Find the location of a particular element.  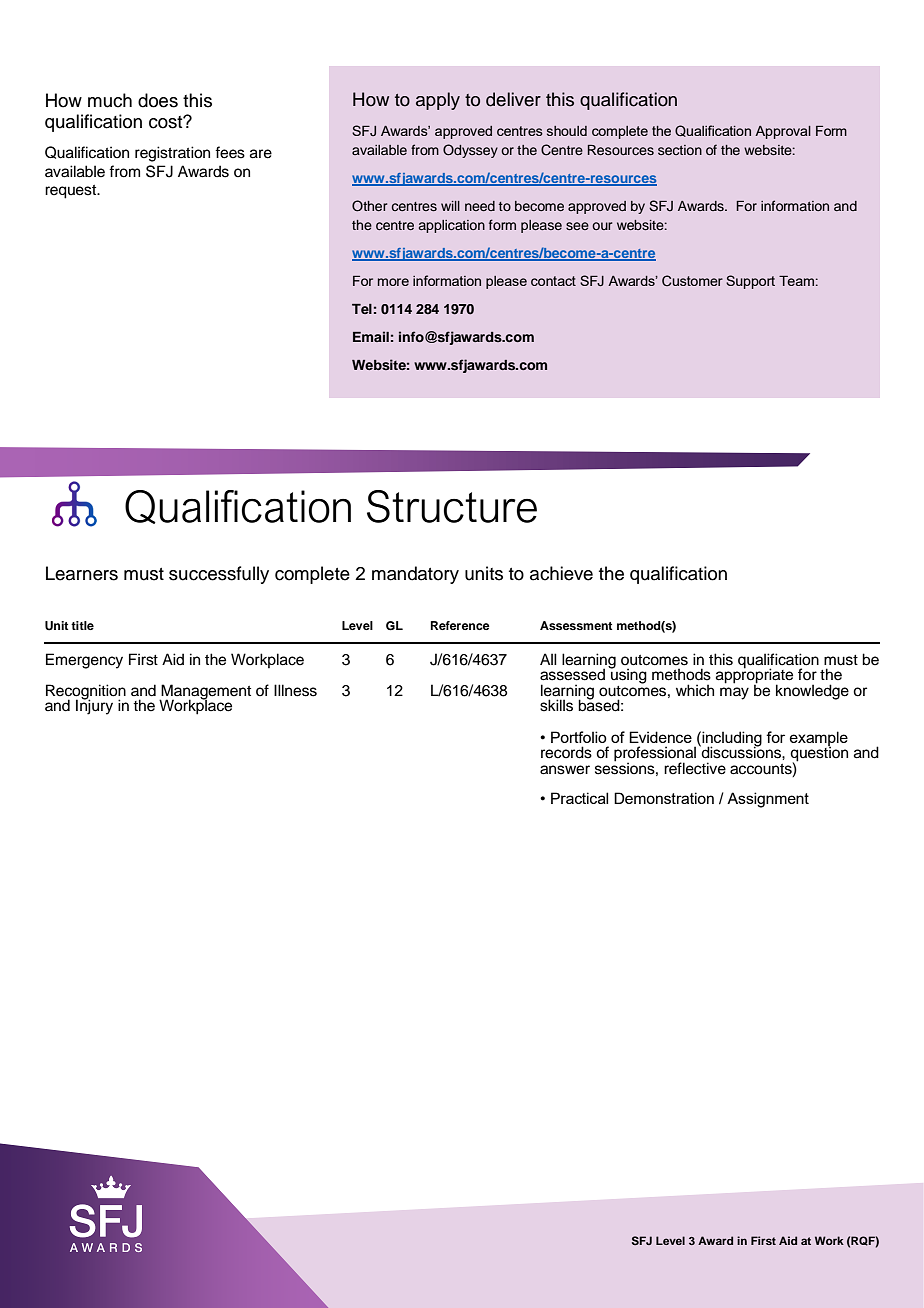

Emergency is located at coordinates (84, 661).
